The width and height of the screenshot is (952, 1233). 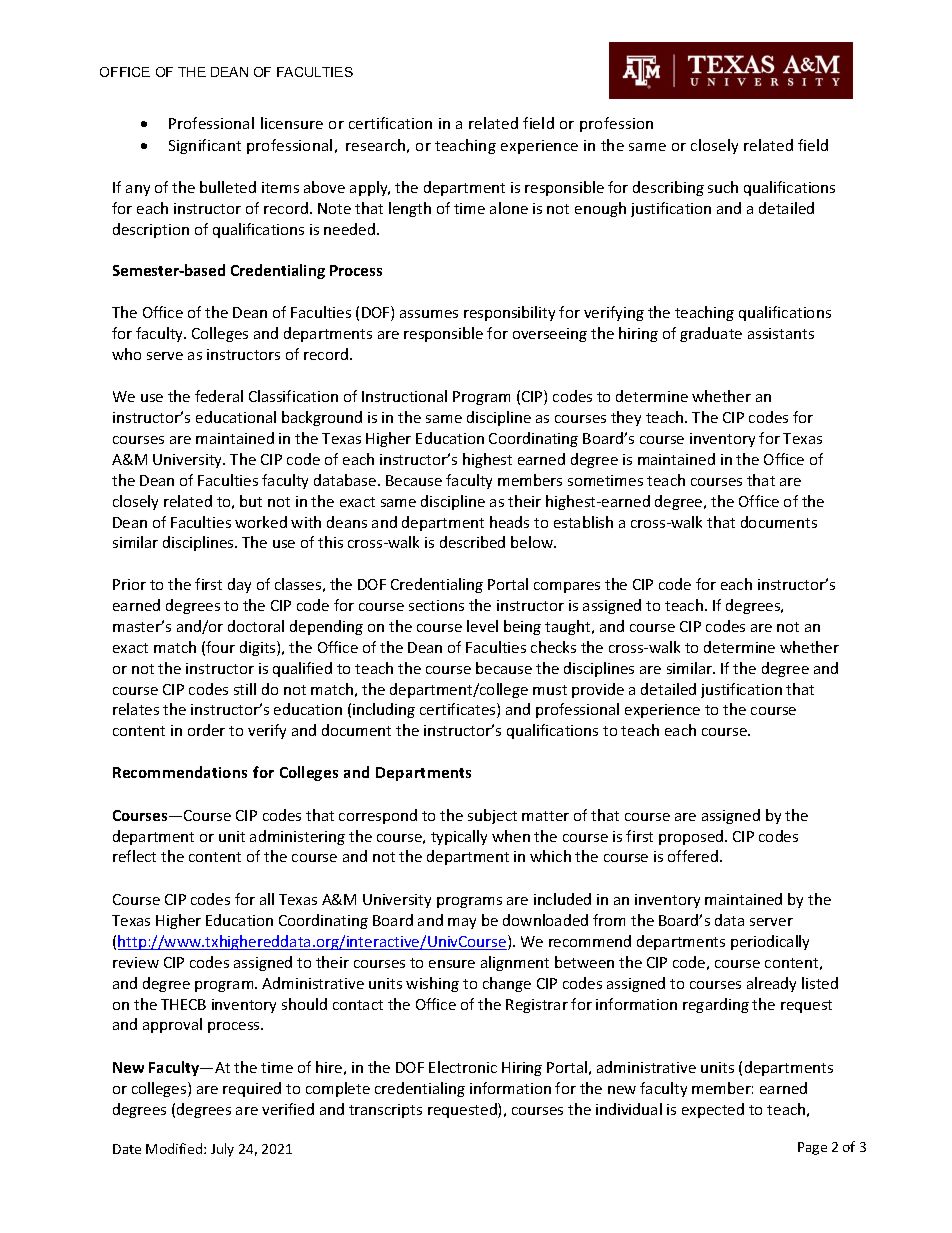 What do you see at coordinates (482, 626) in the screenshot?
I see `level` at bounding box center [482, 626].
